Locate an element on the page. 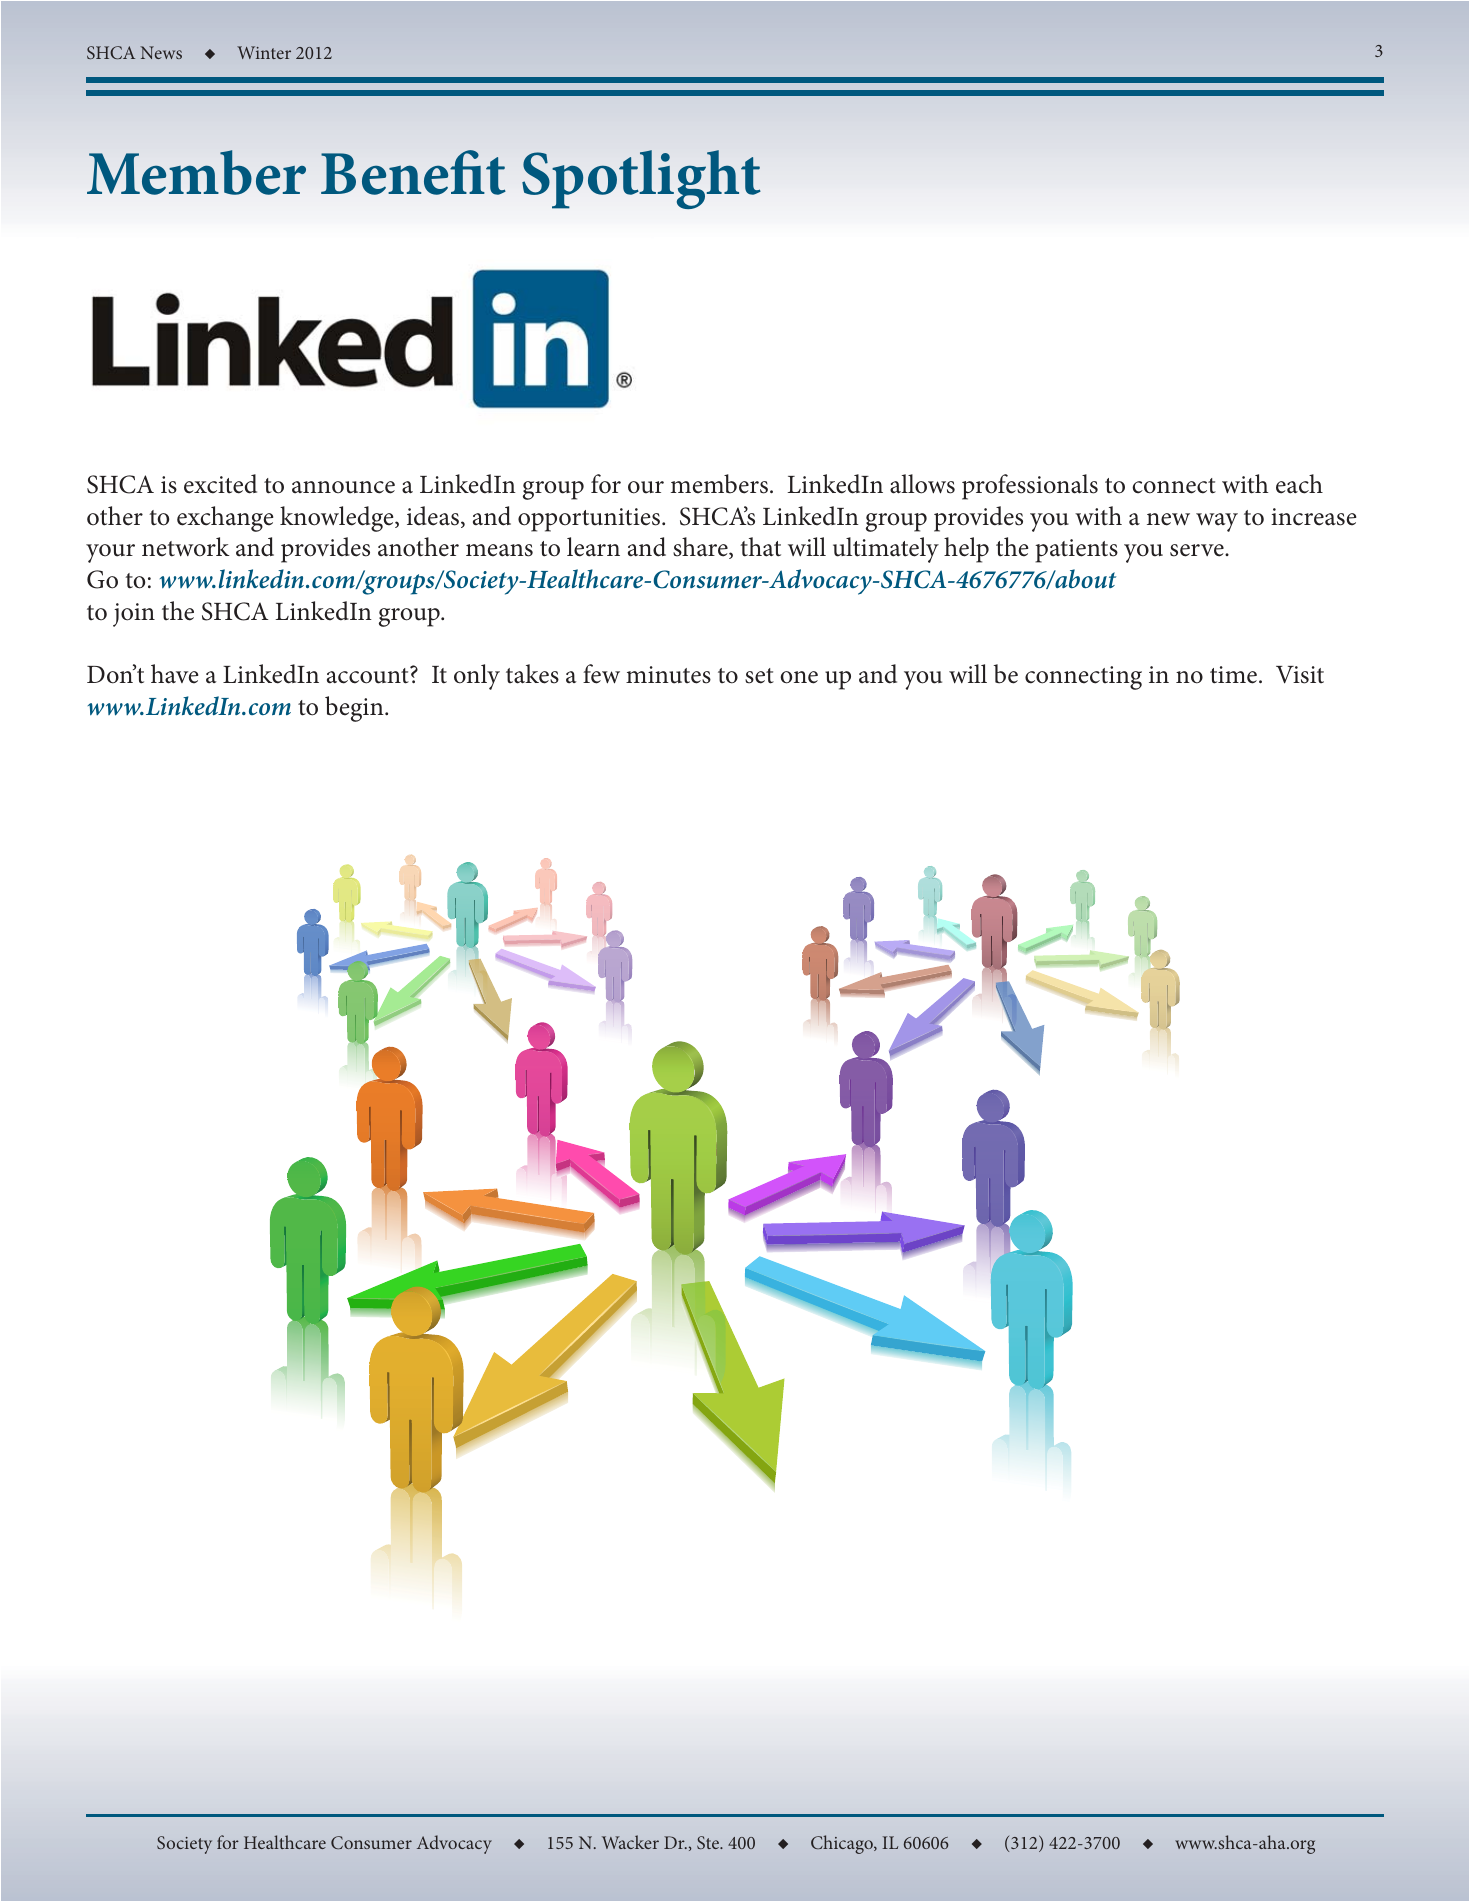 This image has width=1470, height=1902. Visit is located at coordinates (1300, 675).
